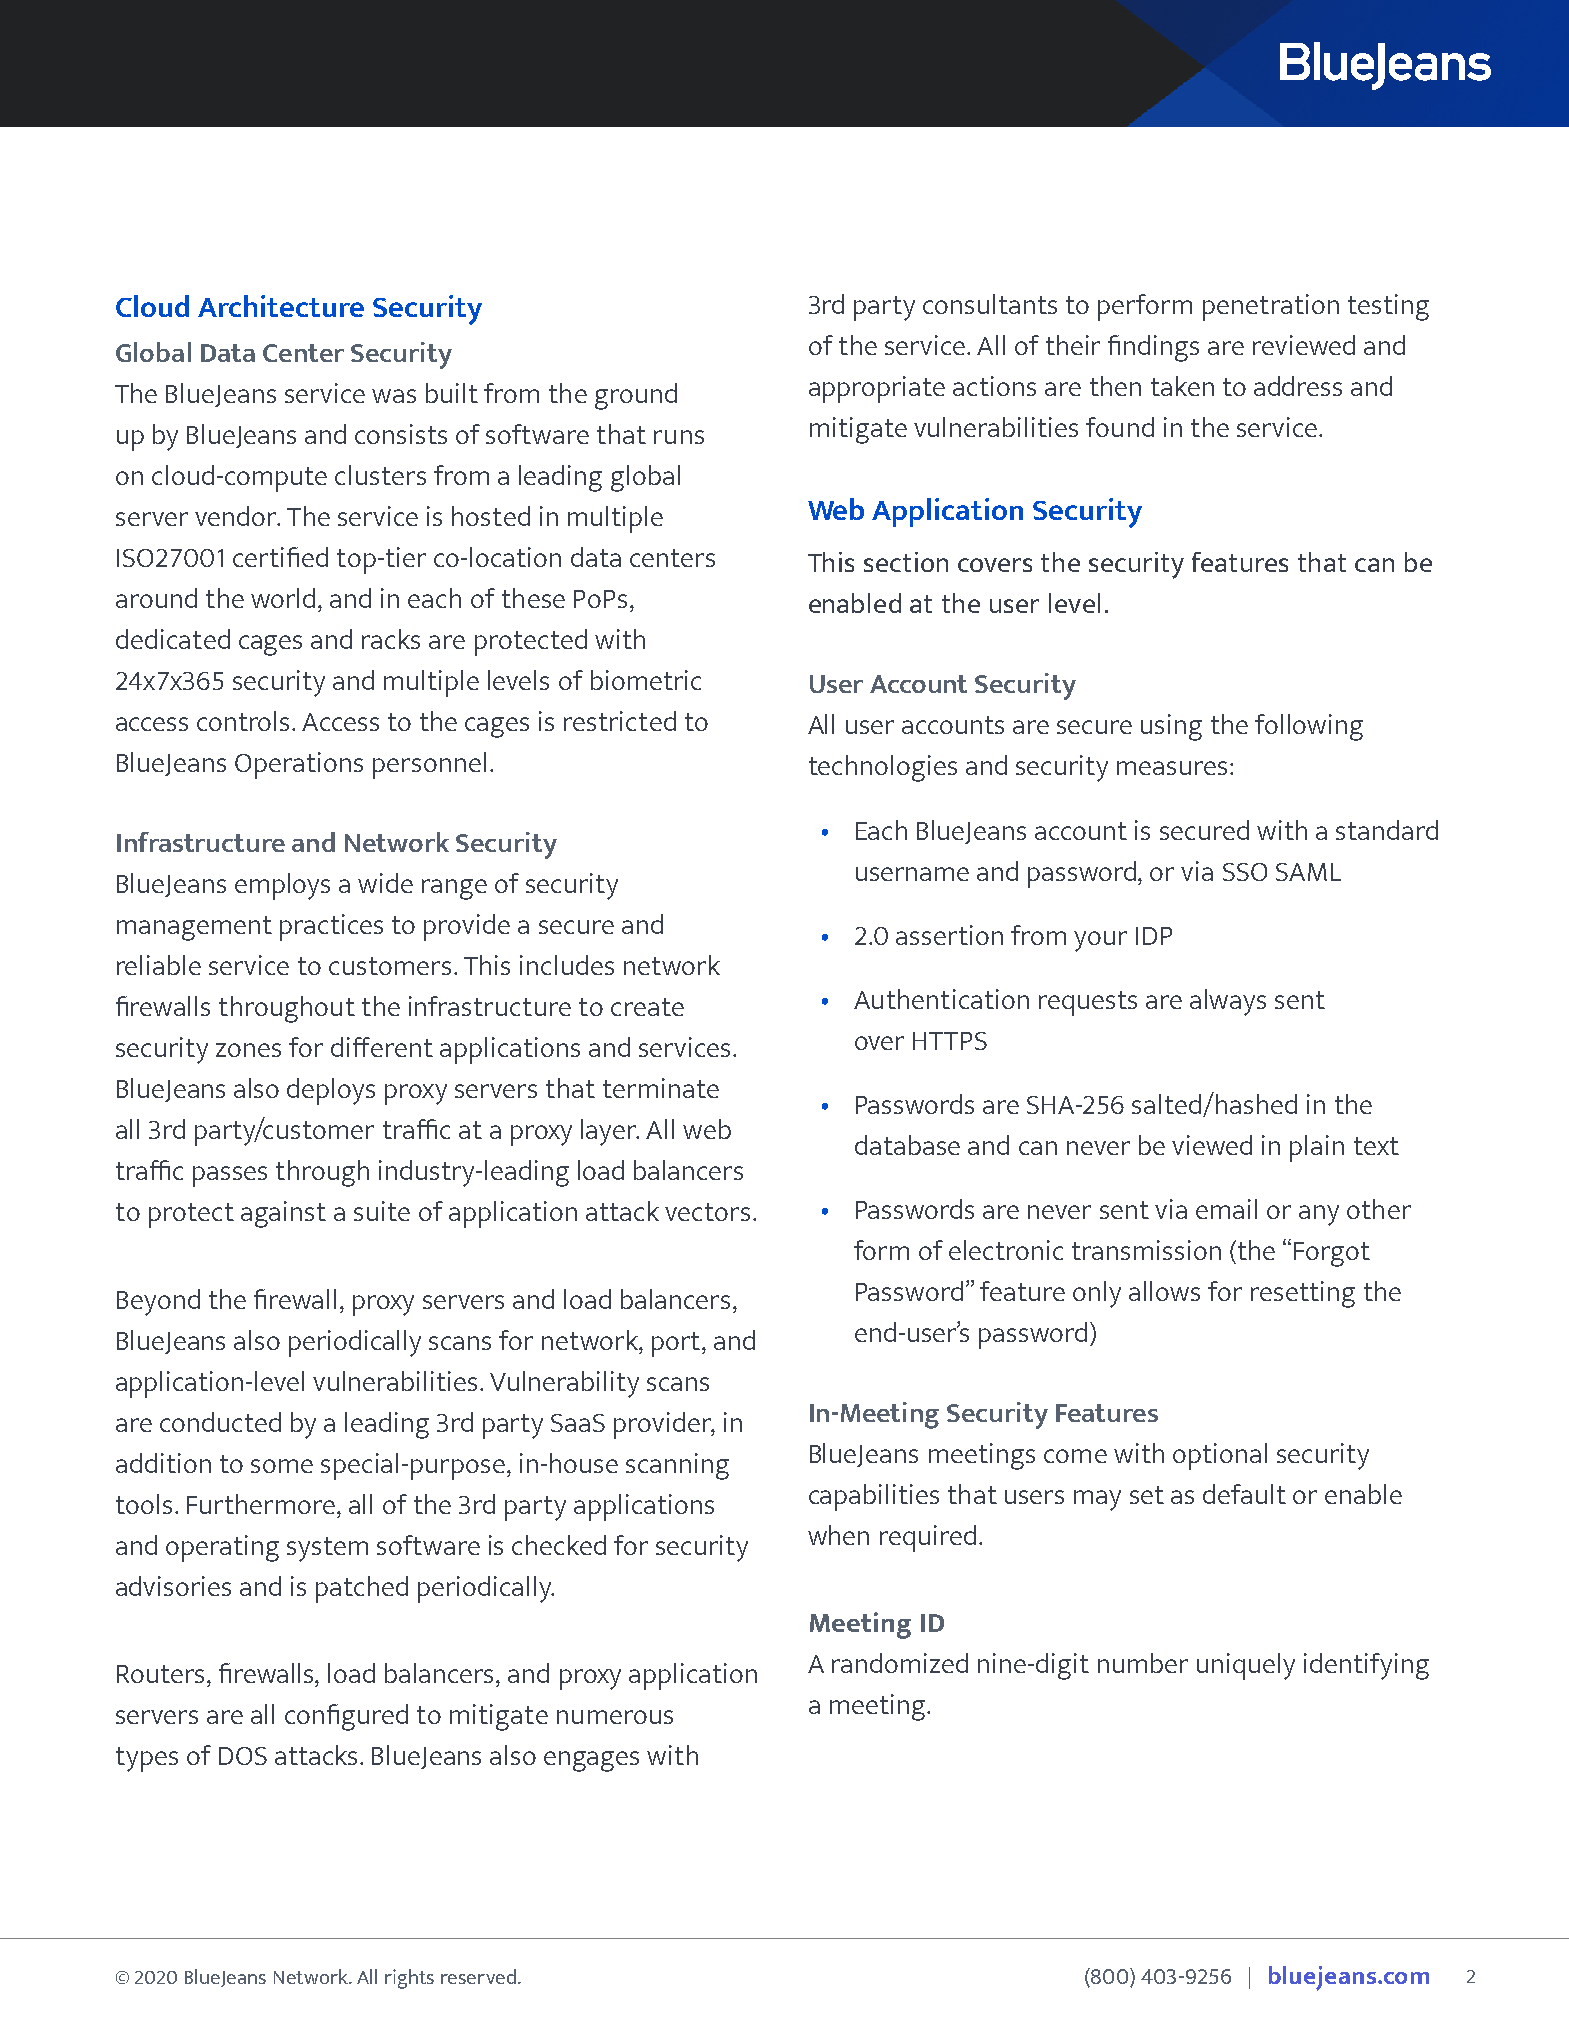 This screenshot has width=1569, height=2030. I want to click on rights, so click(409, 1979).
